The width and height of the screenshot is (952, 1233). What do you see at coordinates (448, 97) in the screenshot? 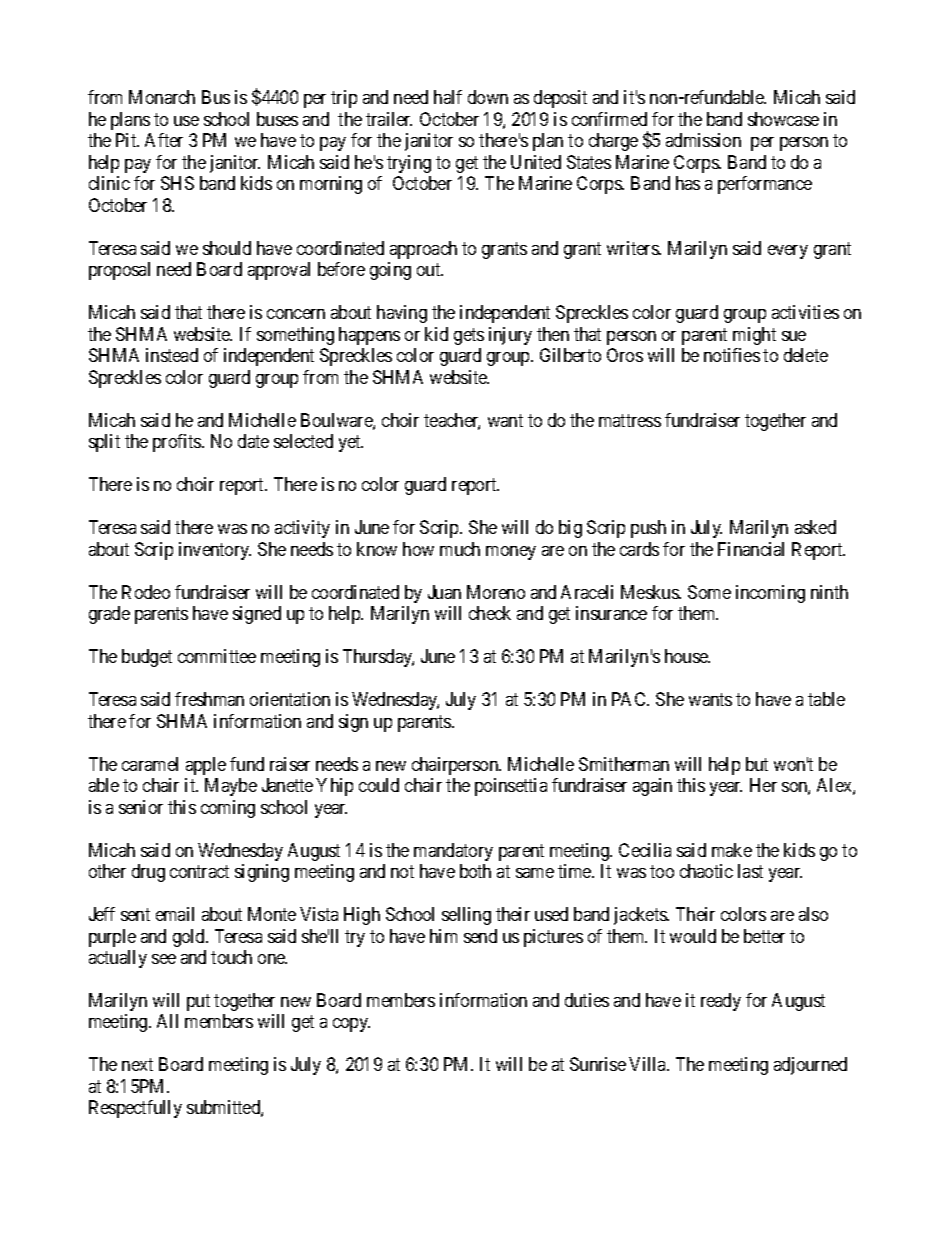
I see `half` at bounding box center [448, 97].
